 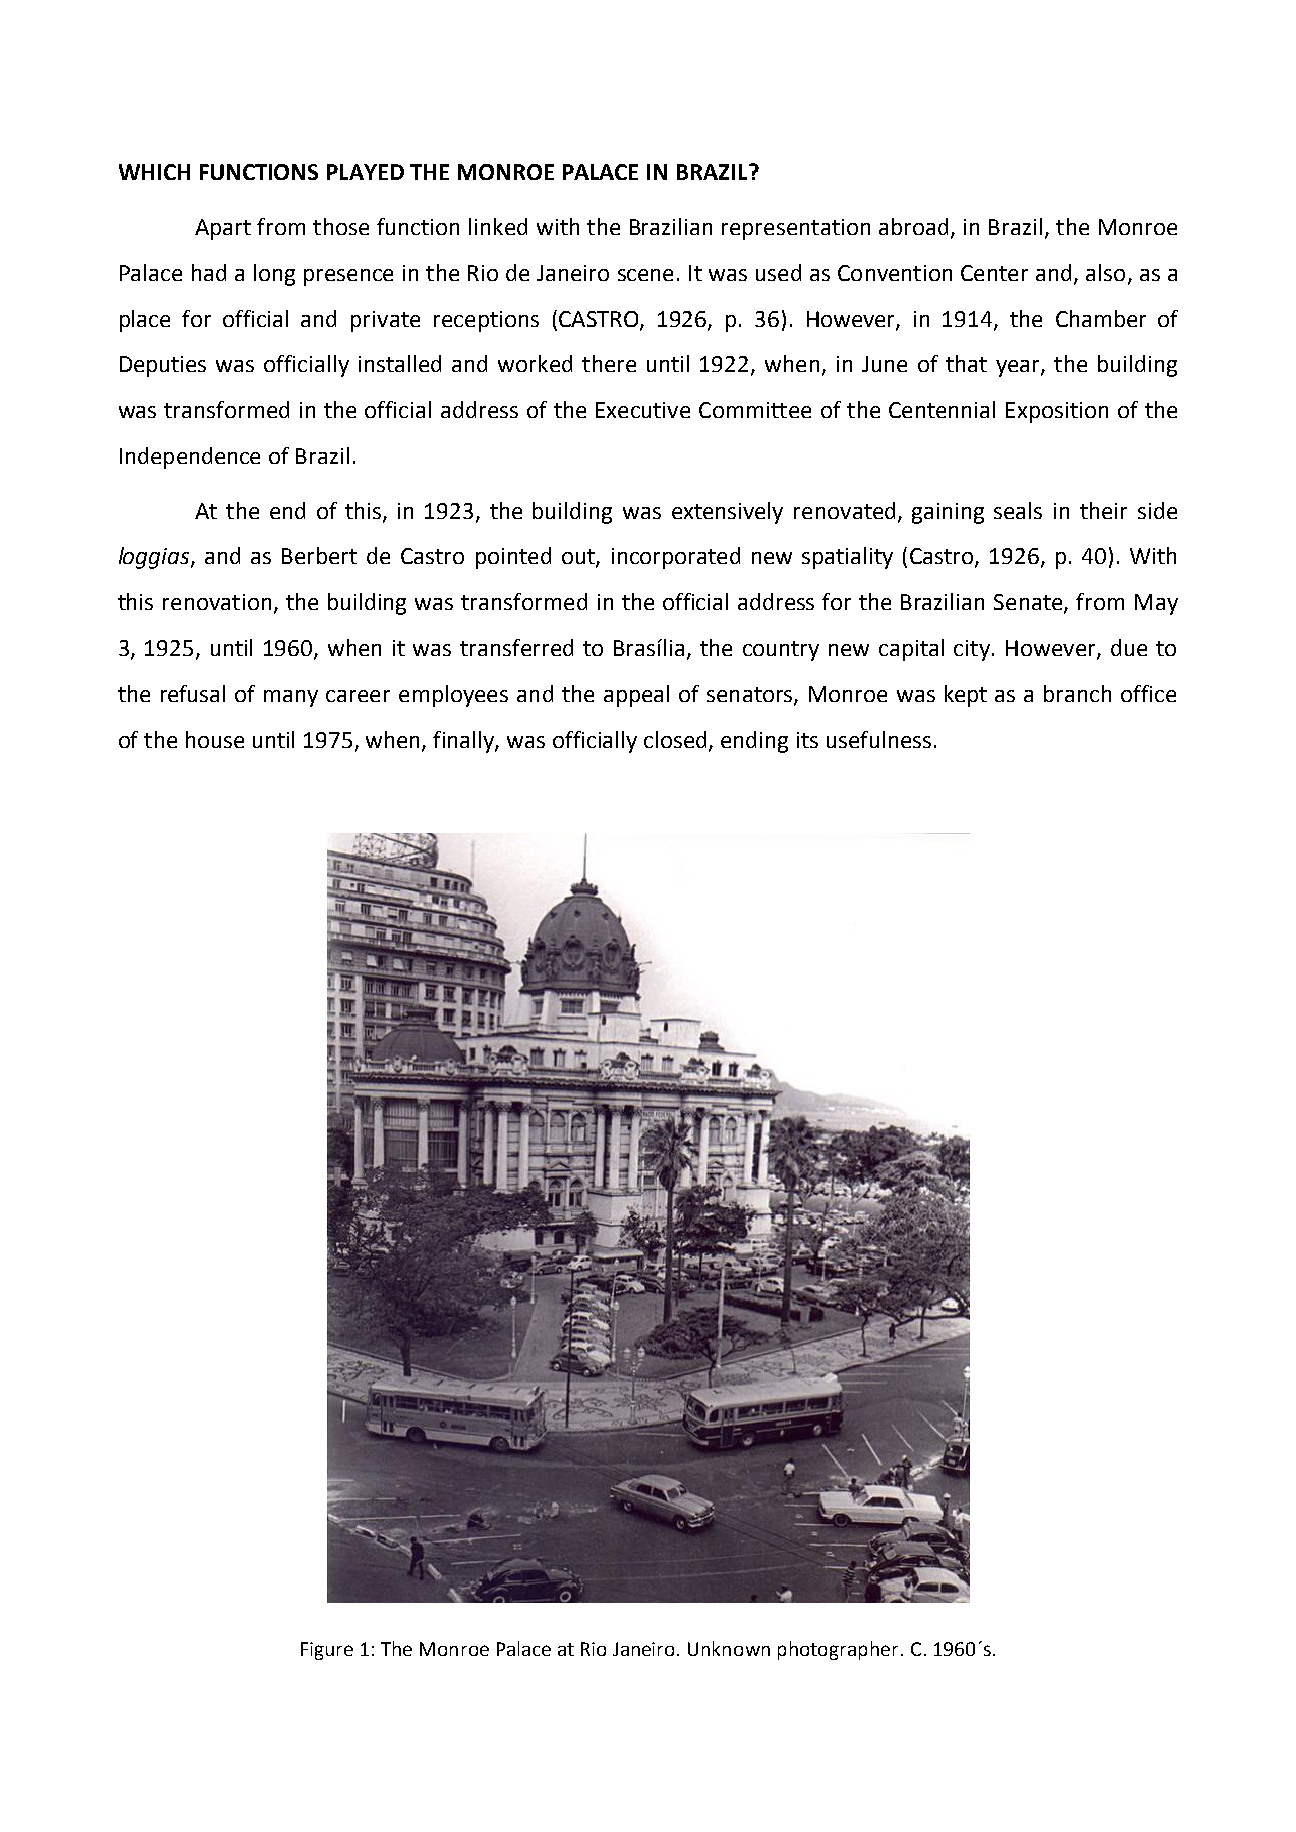 I want to click on Center, so click(x=994, y=273).
